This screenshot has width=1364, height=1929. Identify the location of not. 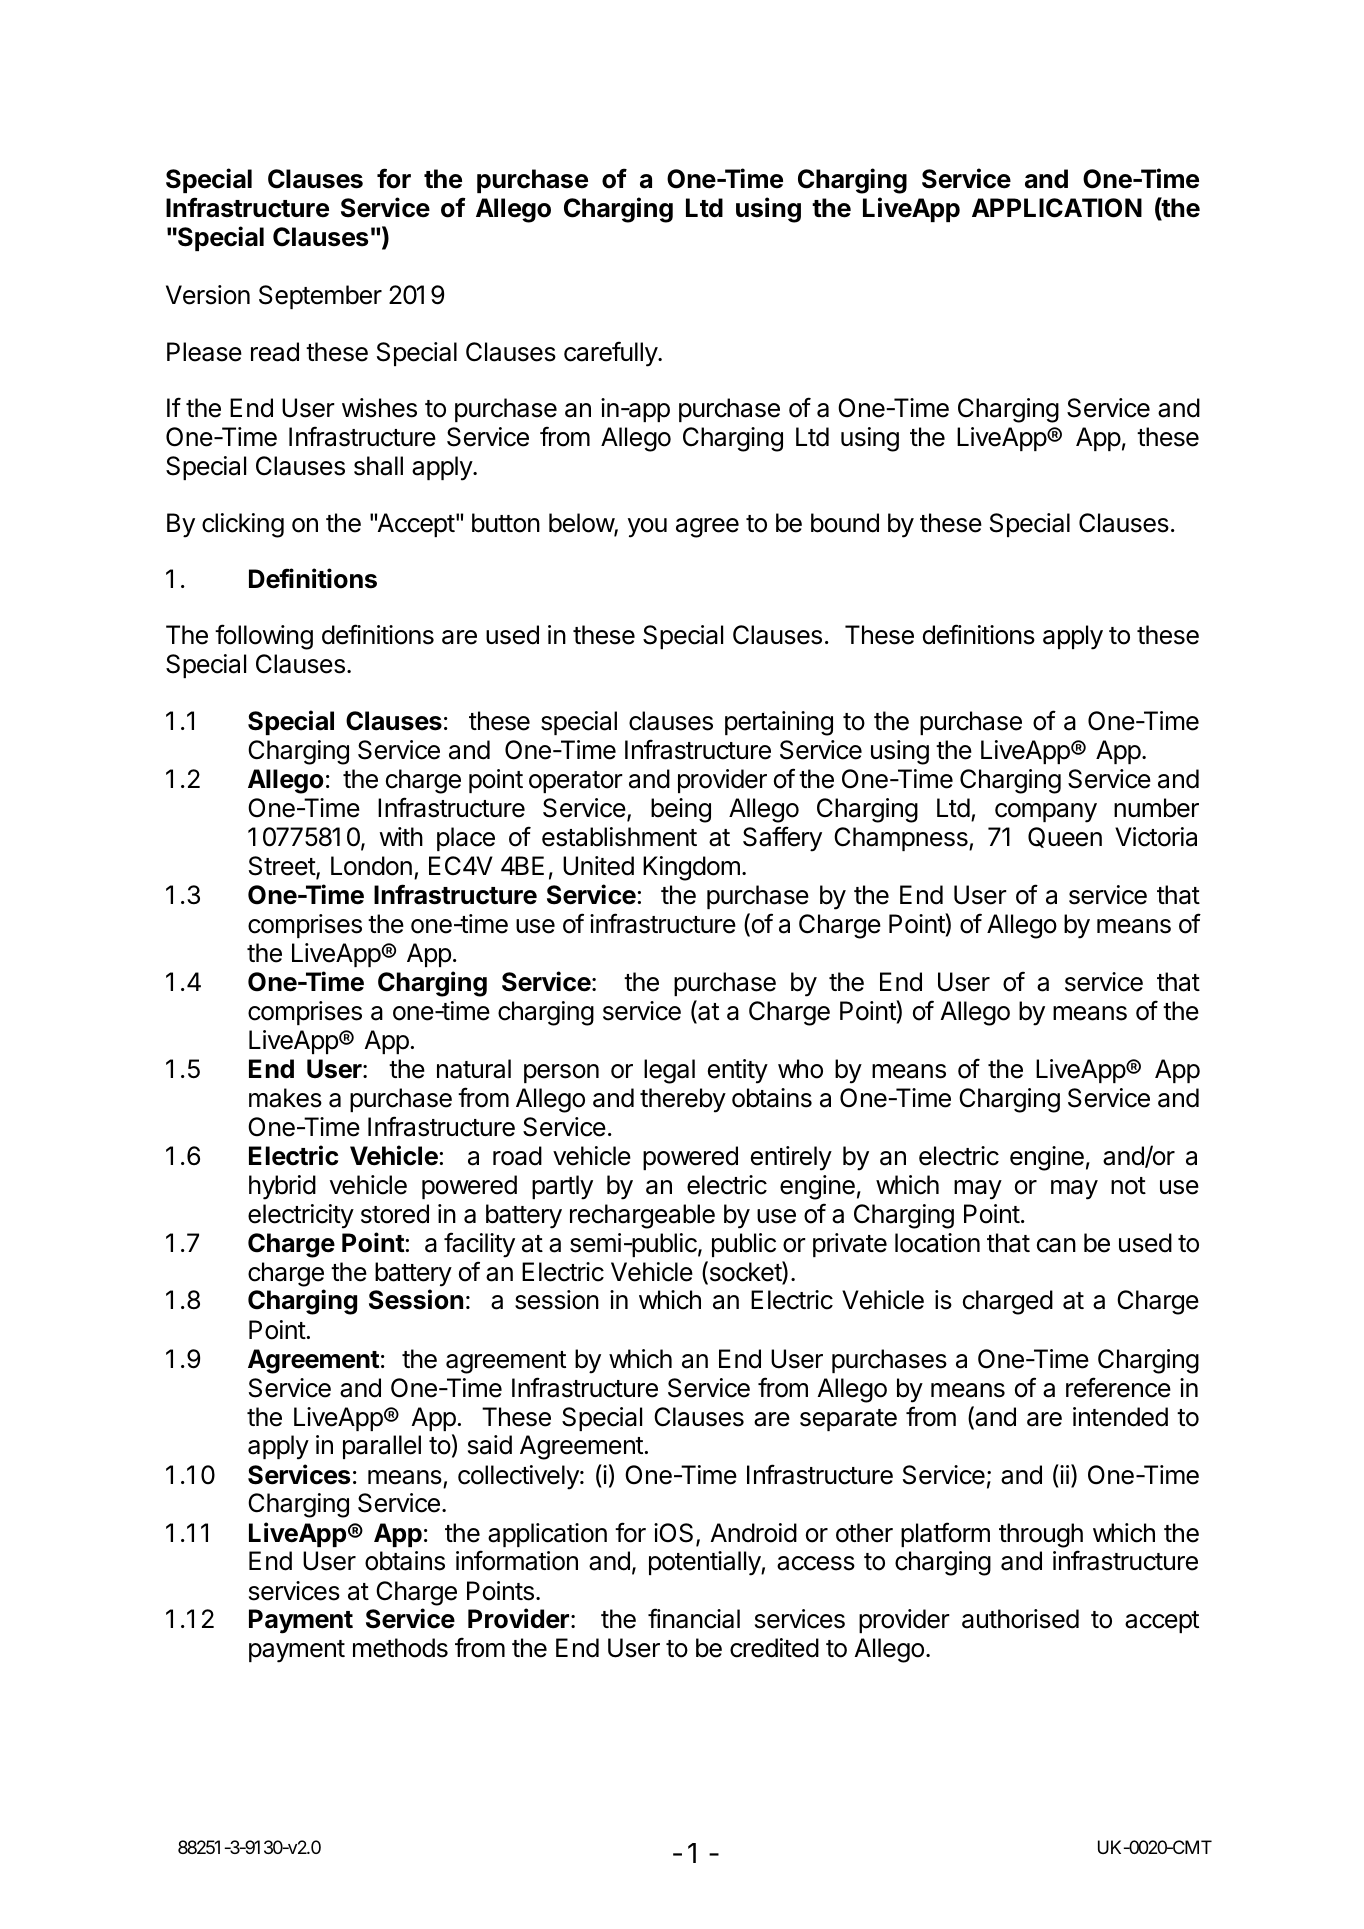
(1128, 1186).
